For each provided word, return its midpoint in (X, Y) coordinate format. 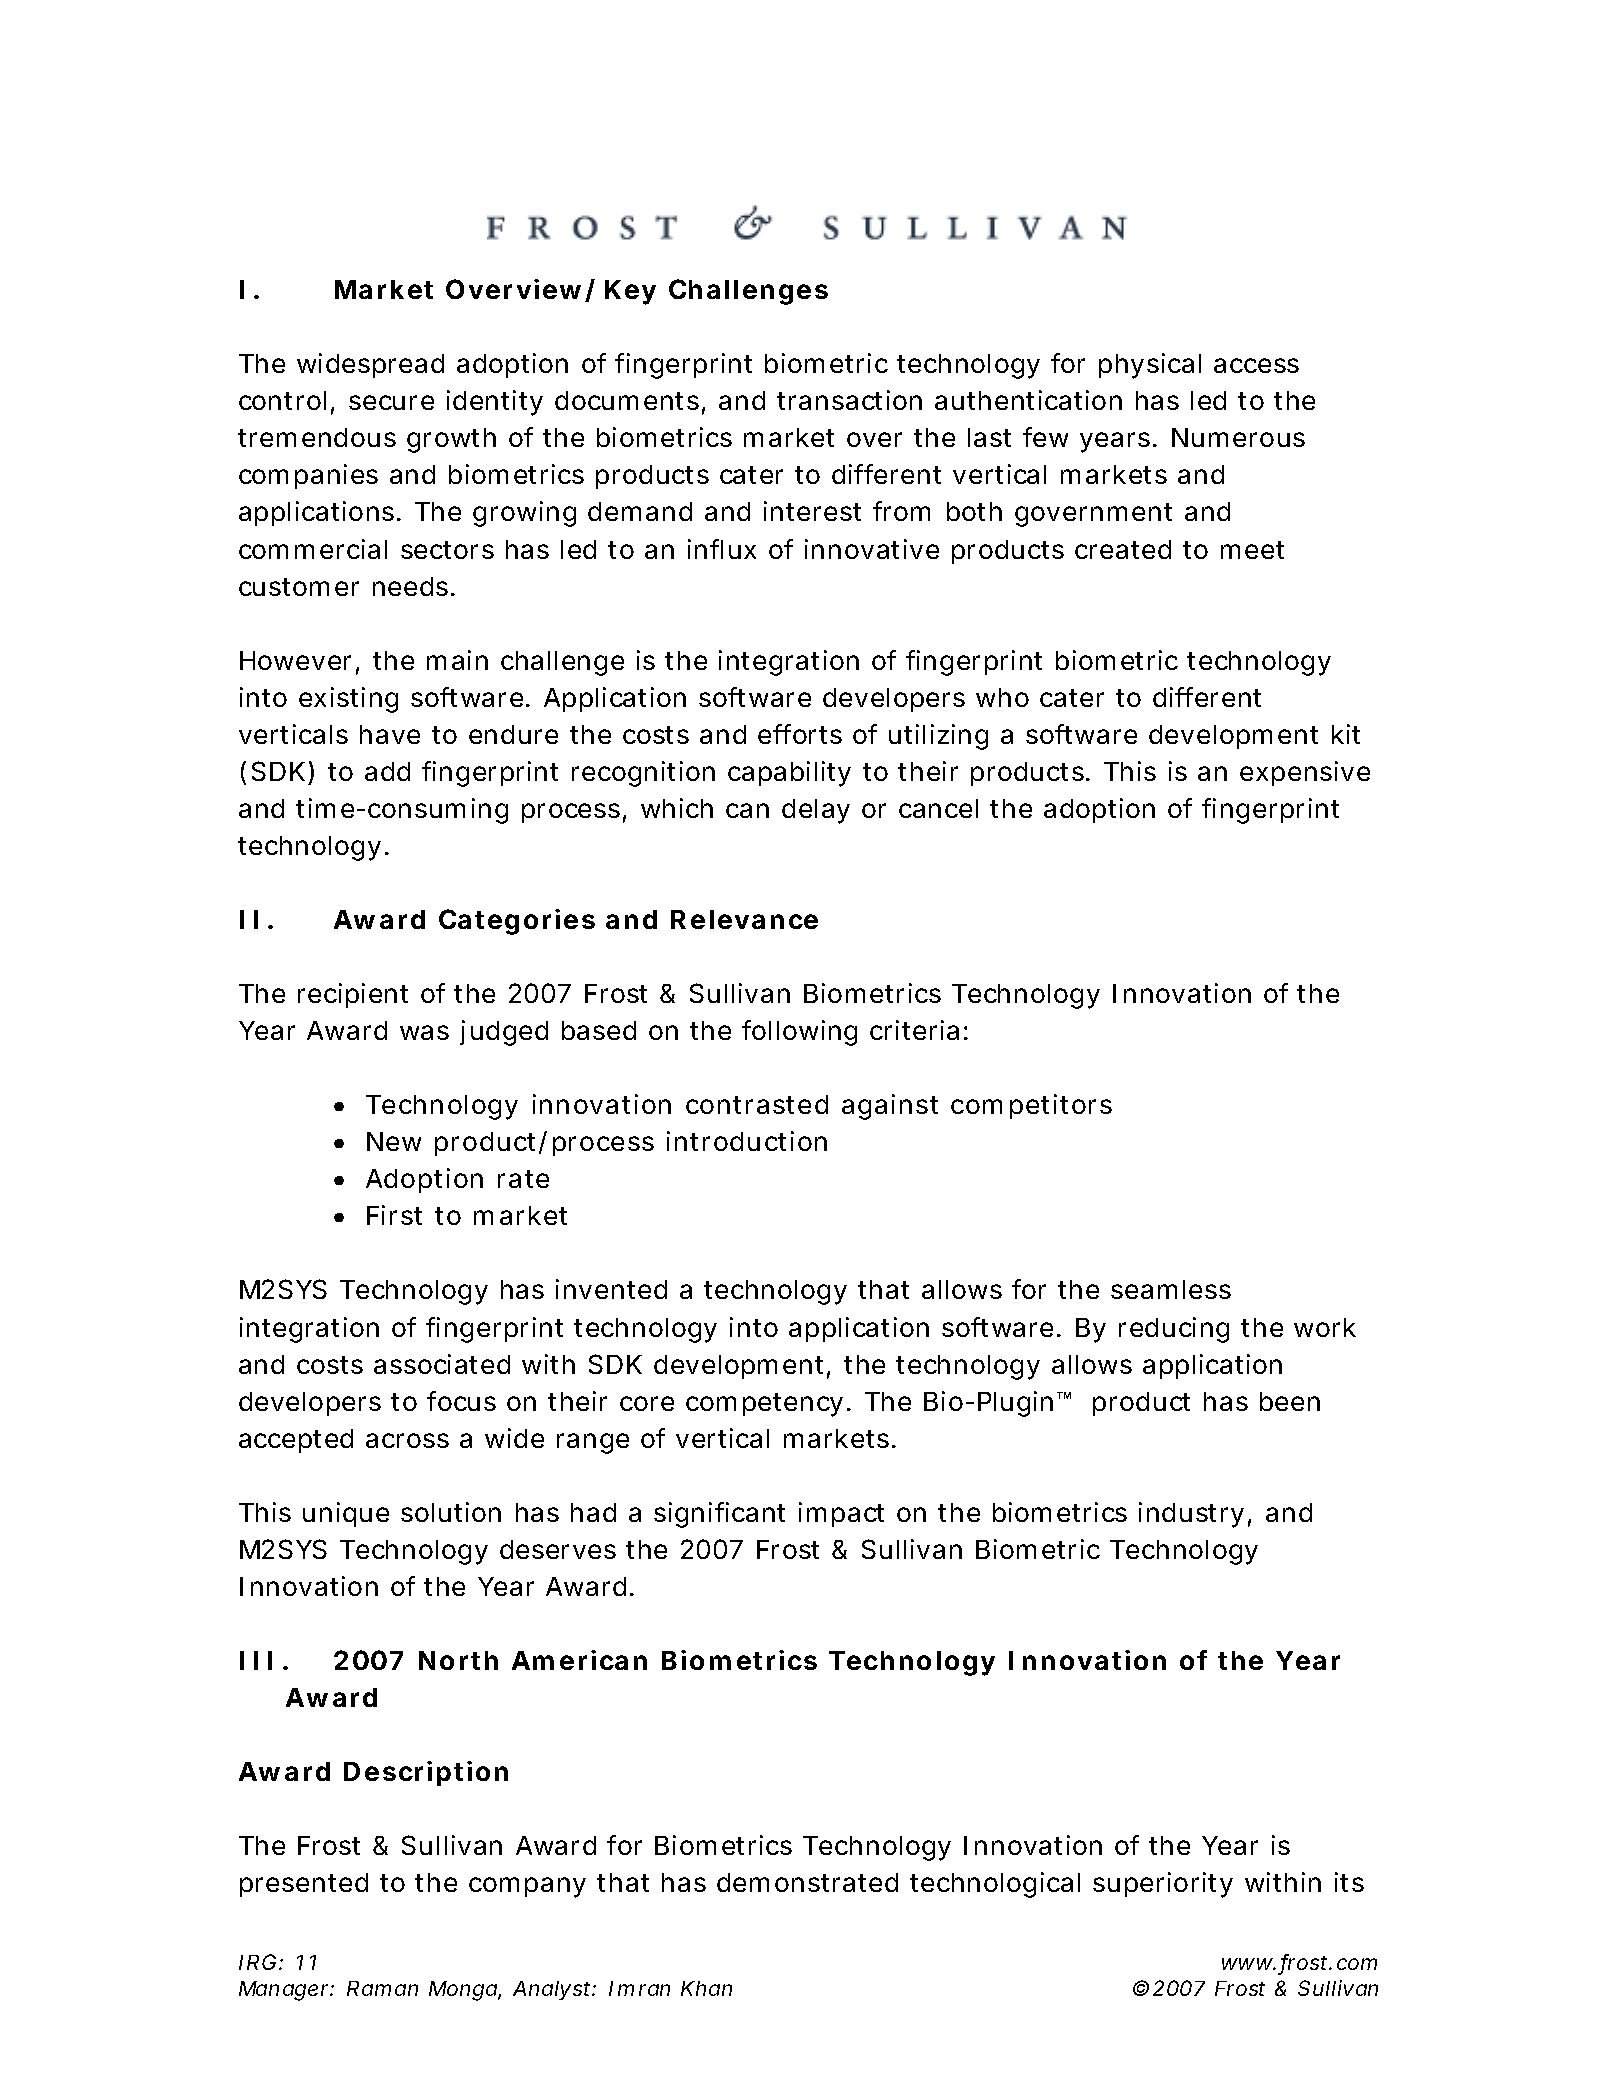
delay (816, 811)
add (387, 771)
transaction (849, 400)
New (394, 1141)
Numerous (1238, 437)
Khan (706, 1988)
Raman (382, 1988)
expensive (1305, 773)
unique (346, 1514)
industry (1191, 1515)
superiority (1163, 1885)
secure (391, 402)
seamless (1171, 1289)
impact (841, 1514)
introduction (747, 1141)
